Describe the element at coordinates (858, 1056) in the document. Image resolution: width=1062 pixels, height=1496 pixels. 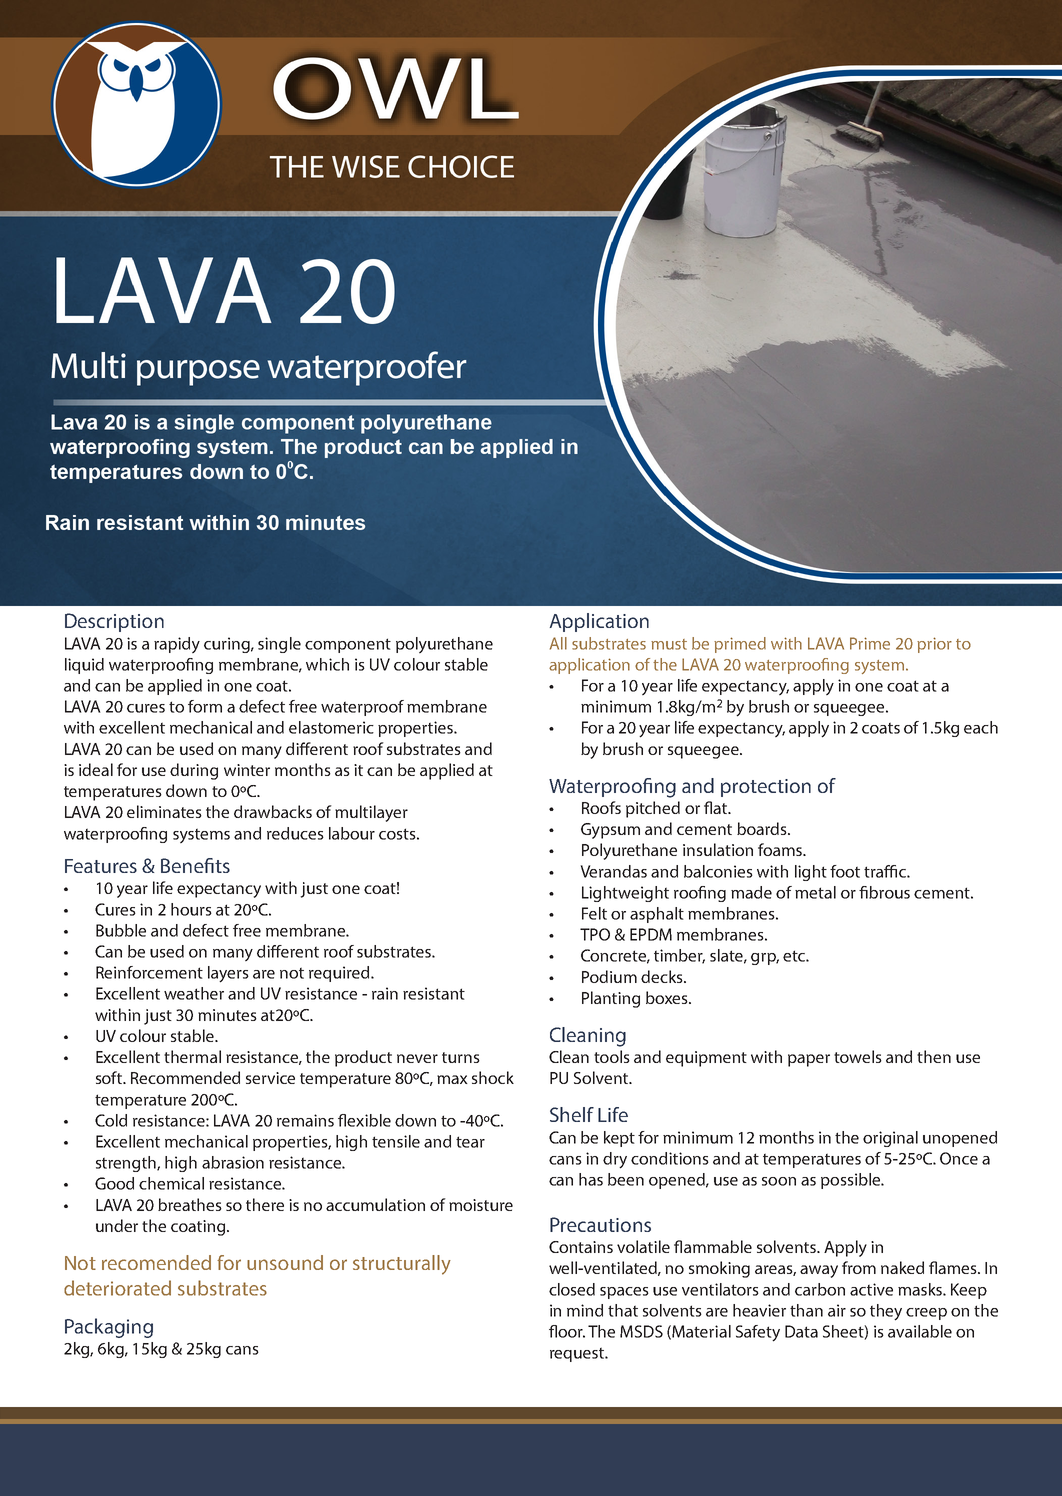
I see `towels` at that location.
